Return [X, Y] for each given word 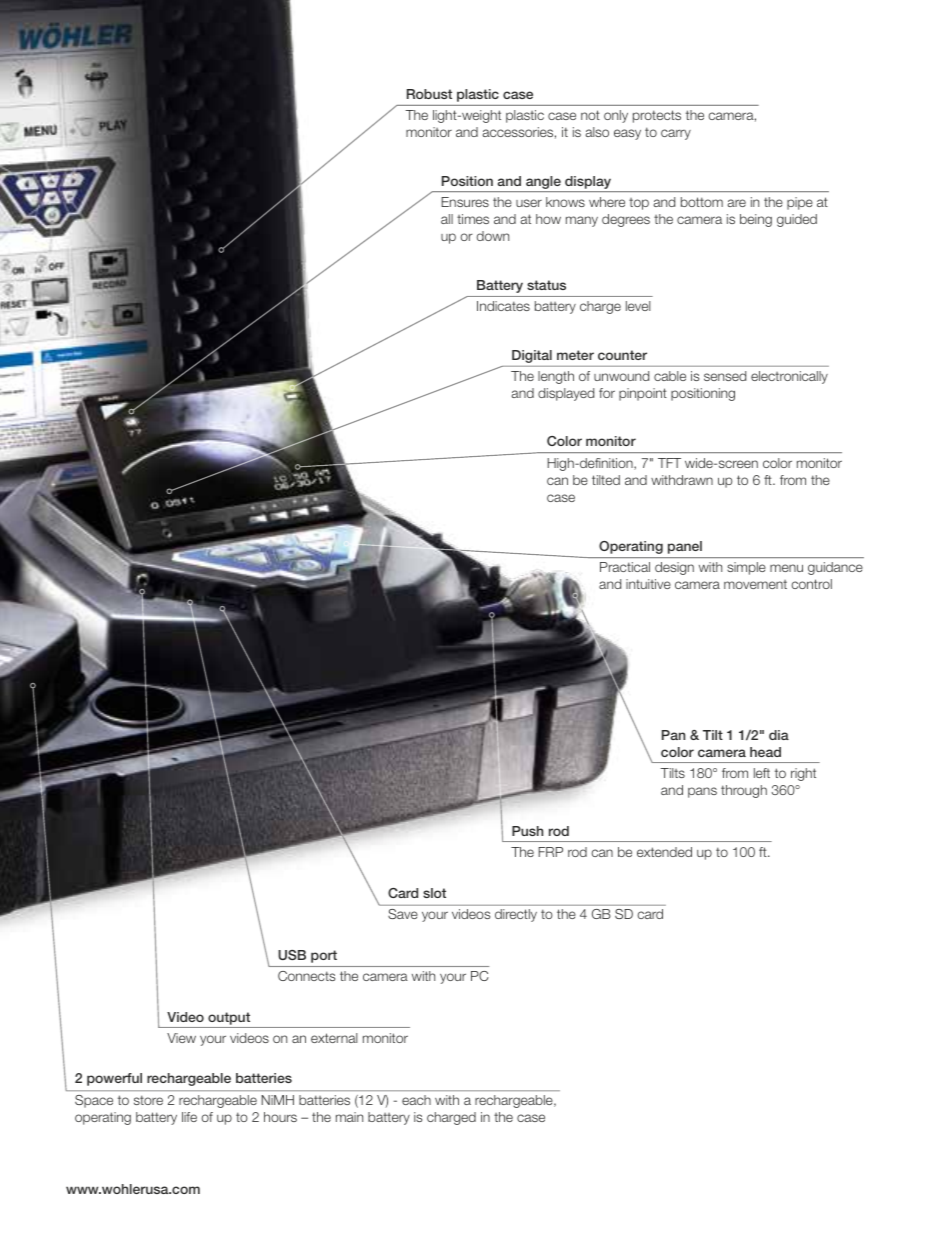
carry [676, 134]
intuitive [648, 584]
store [148, 1100]
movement [755, 584]
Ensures [465, 202]
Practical [625, 567]
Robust [429, 94]
